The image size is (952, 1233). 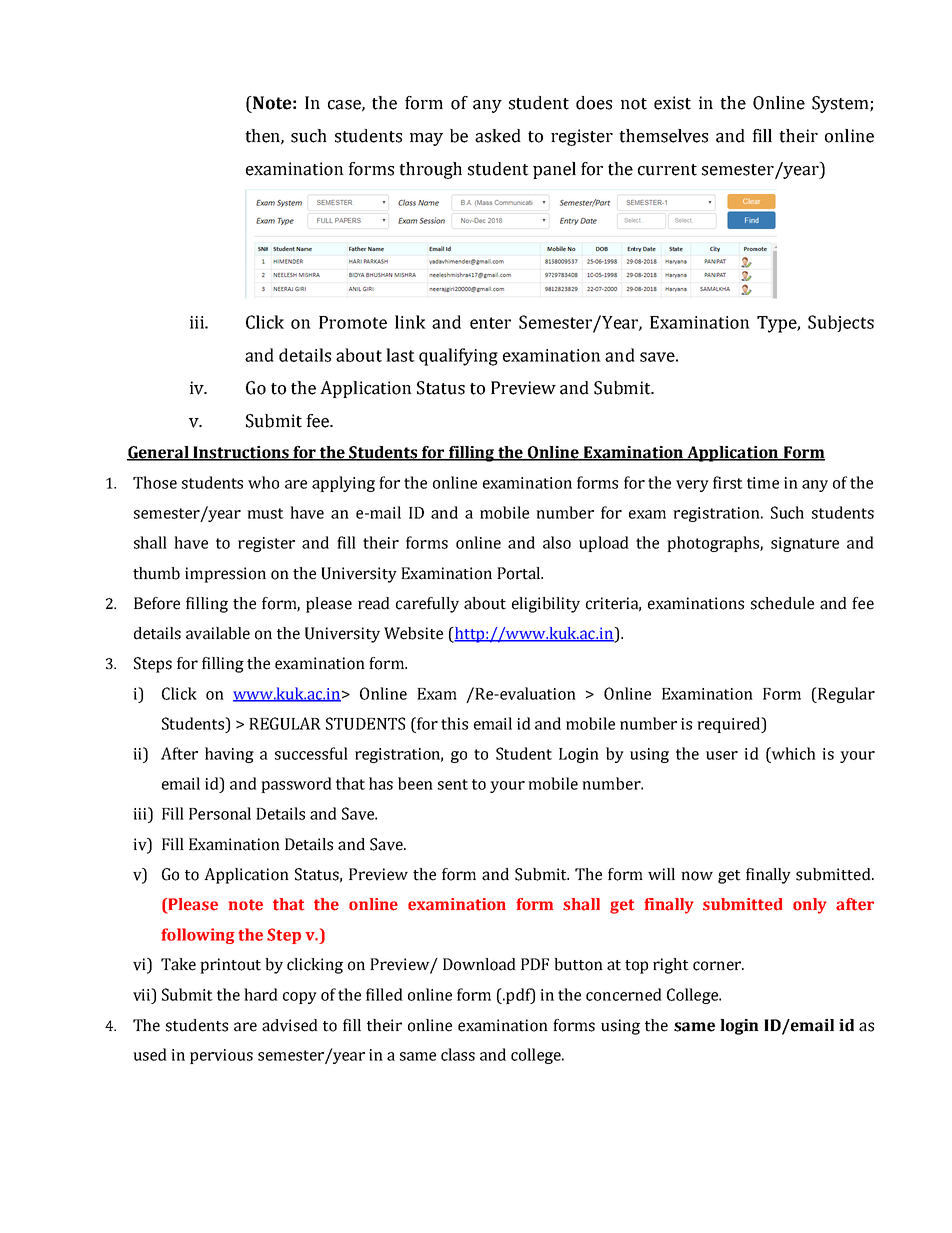 I want to click on impression, so click(x=225, y=575).
